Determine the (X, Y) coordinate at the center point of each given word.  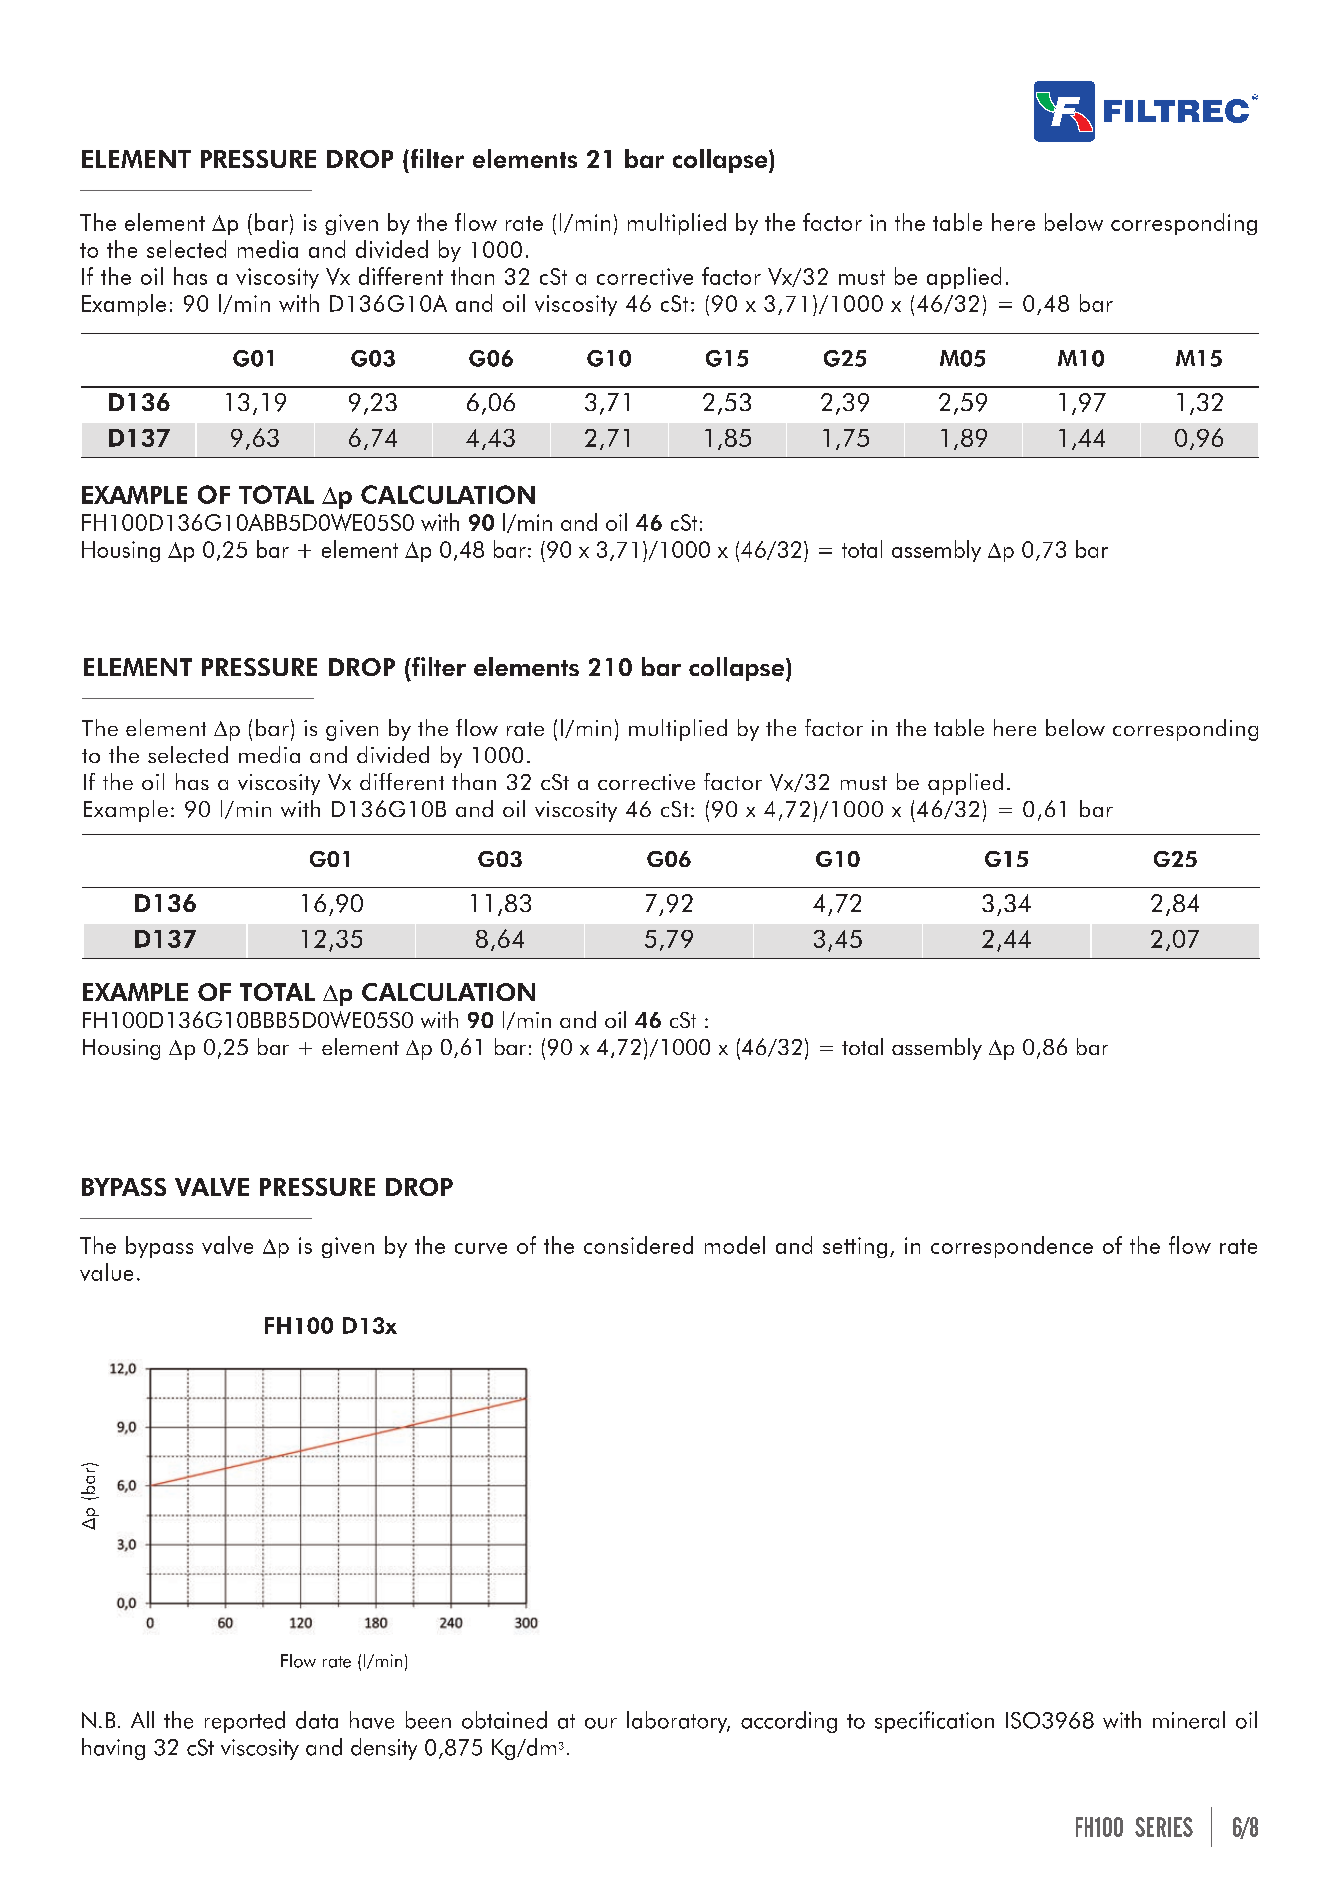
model (735, 1245)
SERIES (1164, 1827)
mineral (1189, 1720)
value (106, 1272)
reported (245, 1722)
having (113, 1749)
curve (481, 1248)
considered (638, 1245)
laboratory (678, 1722)
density (384, 1749)
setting (855, 1247)
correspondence (1012, 1247)
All (142, 1719)
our (601, 1723)
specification (934, 1722)
